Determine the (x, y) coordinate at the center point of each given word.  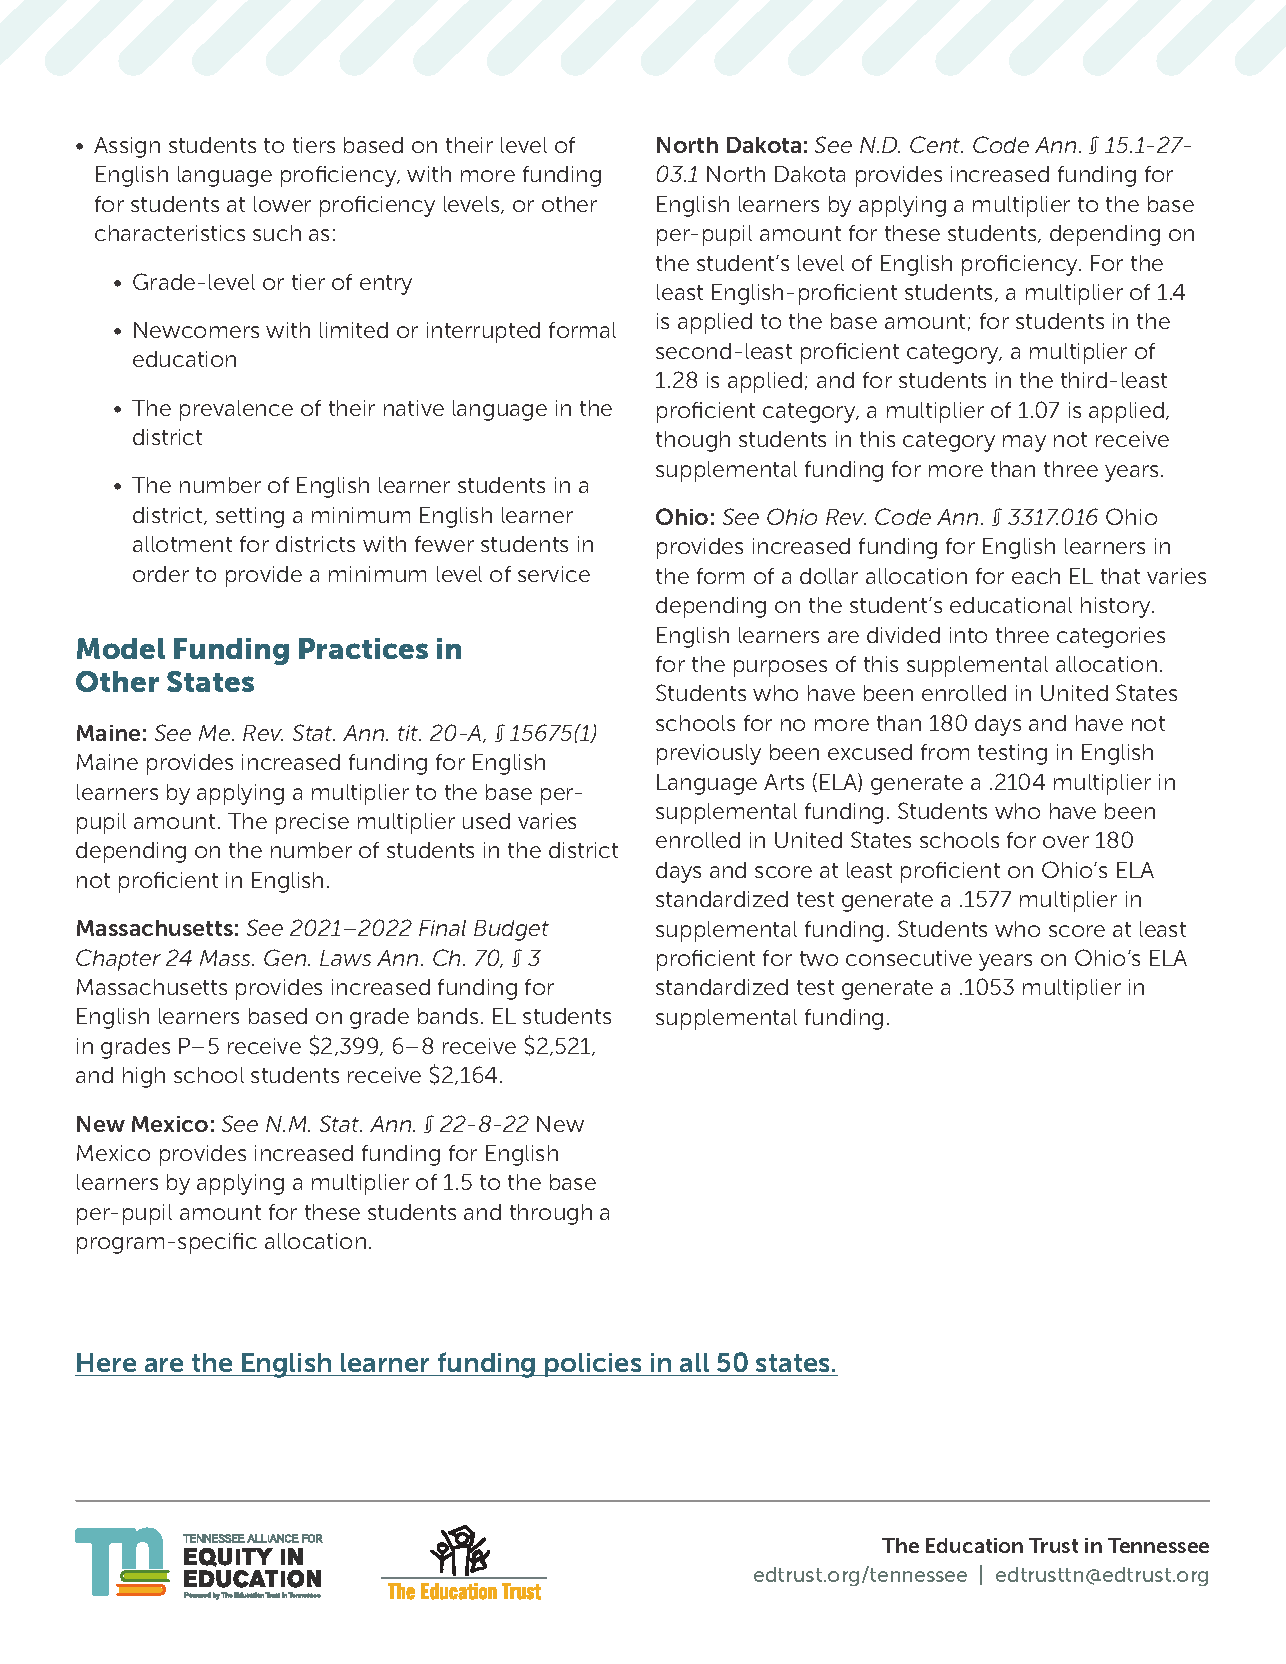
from (945, 752)
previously (709, 754)
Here (107, 1364)
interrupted (483, 332)
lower (282, 204)
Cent (936, 144)
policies (593, 1365)
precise (312, 823)
